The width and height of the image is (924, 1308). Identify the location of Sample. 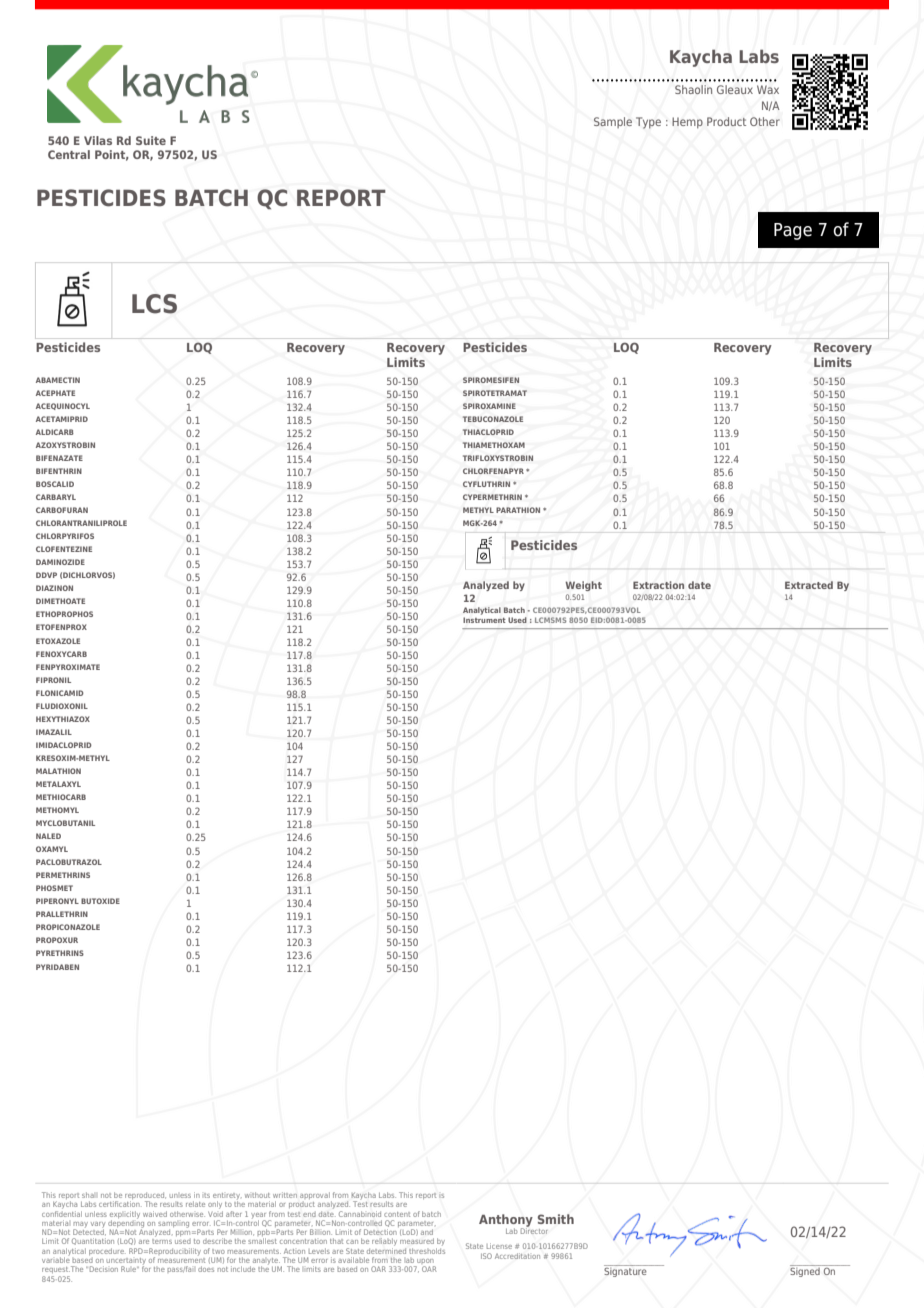
(613, 122).
